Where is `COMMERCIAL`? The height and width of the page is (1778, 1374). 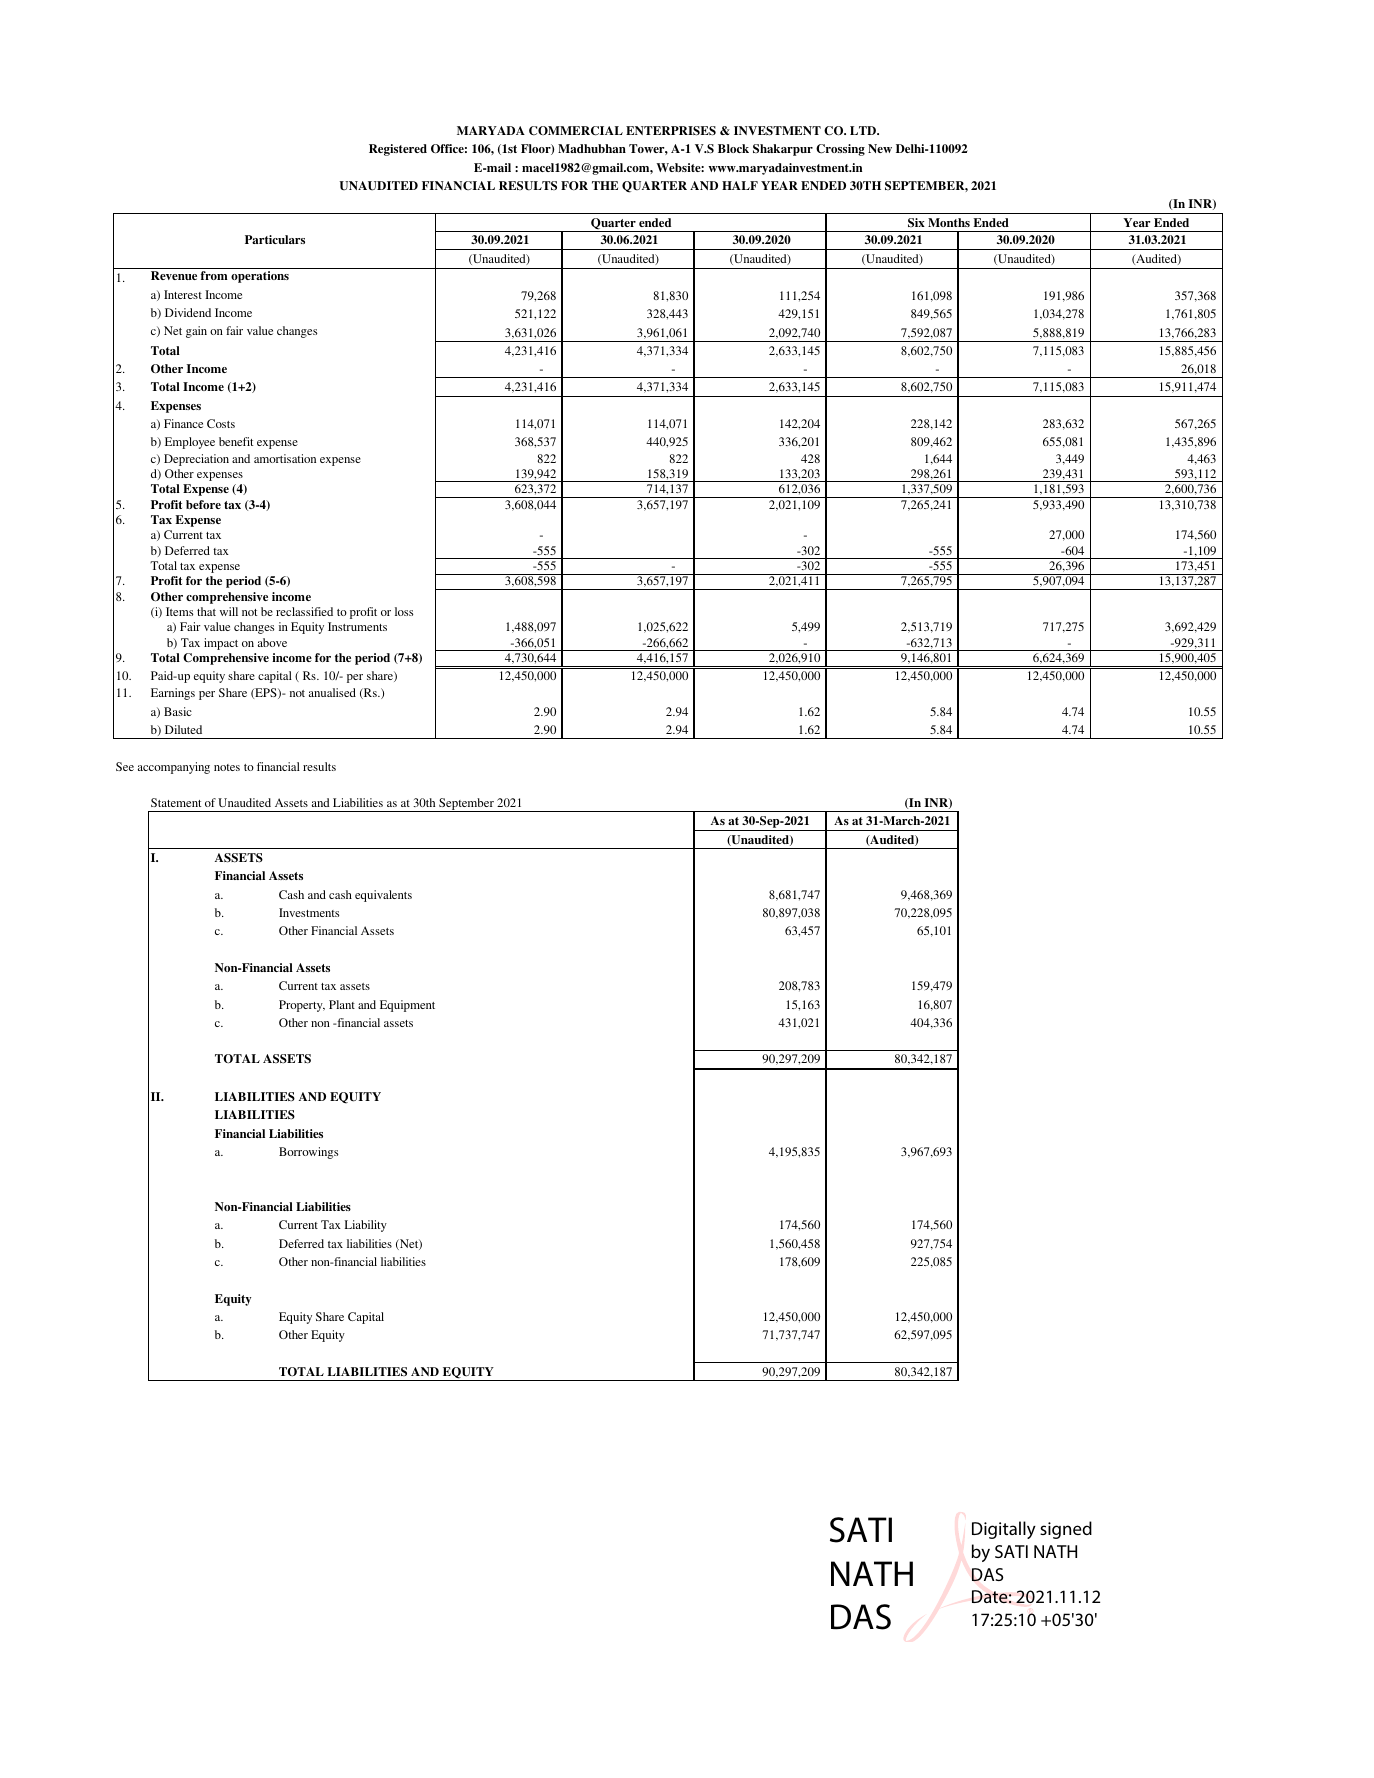
COMMERCIAL is located at coordinates (576, 131).
